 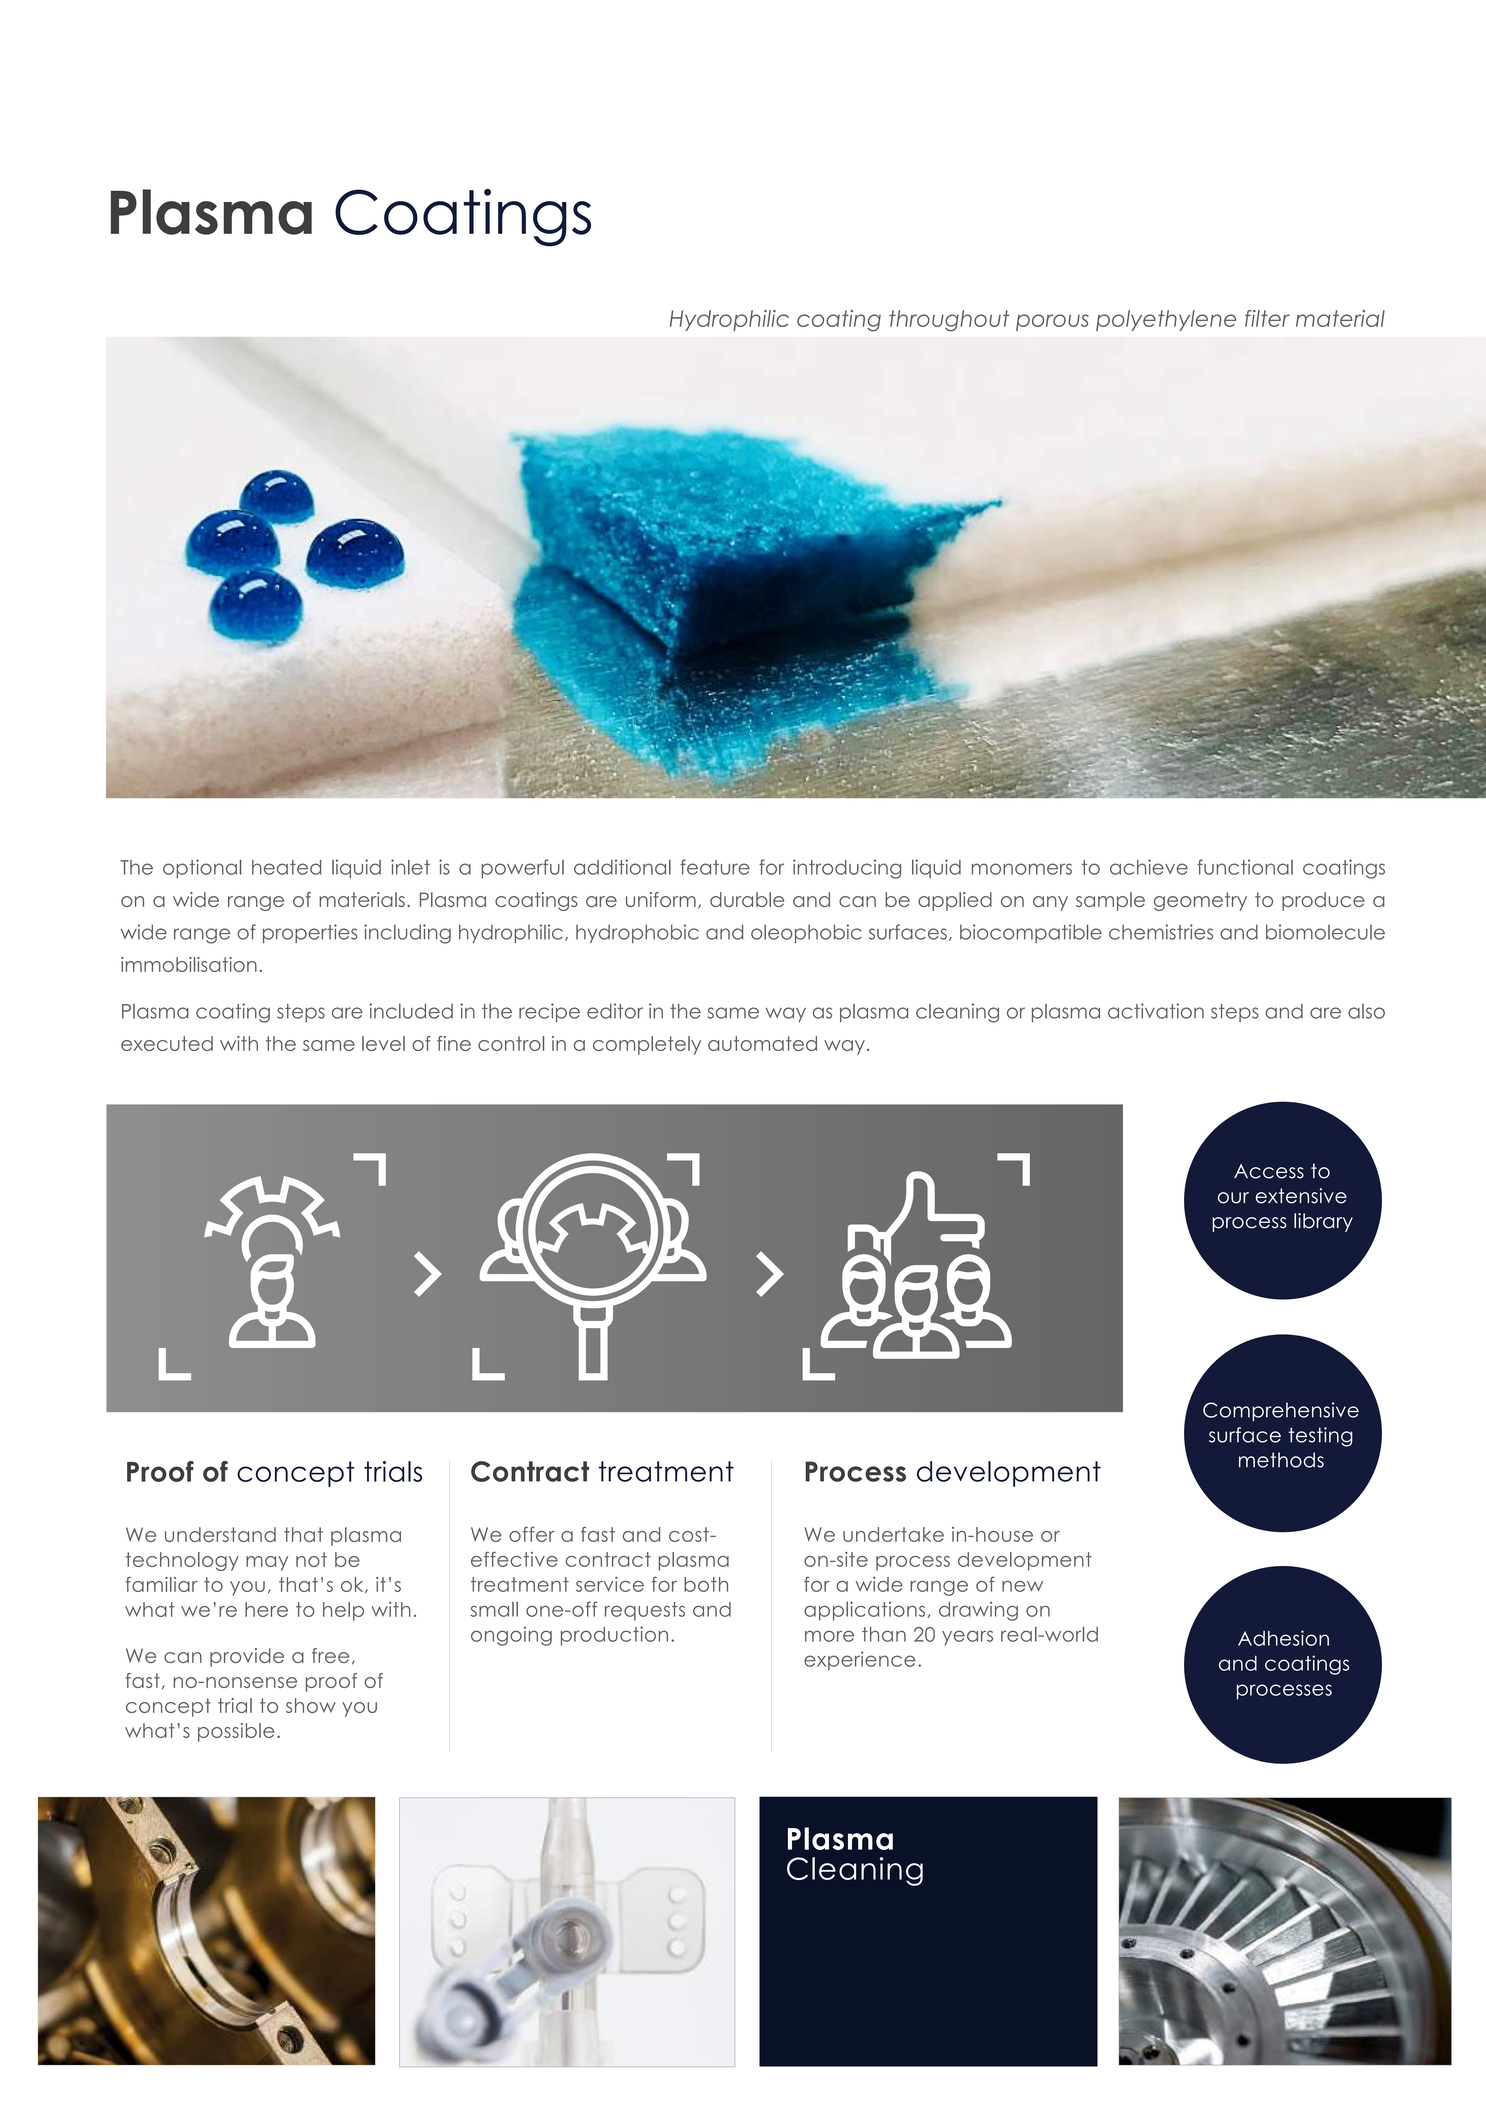 I want to click on Adhesion, so click(x=1283, y=1638).
